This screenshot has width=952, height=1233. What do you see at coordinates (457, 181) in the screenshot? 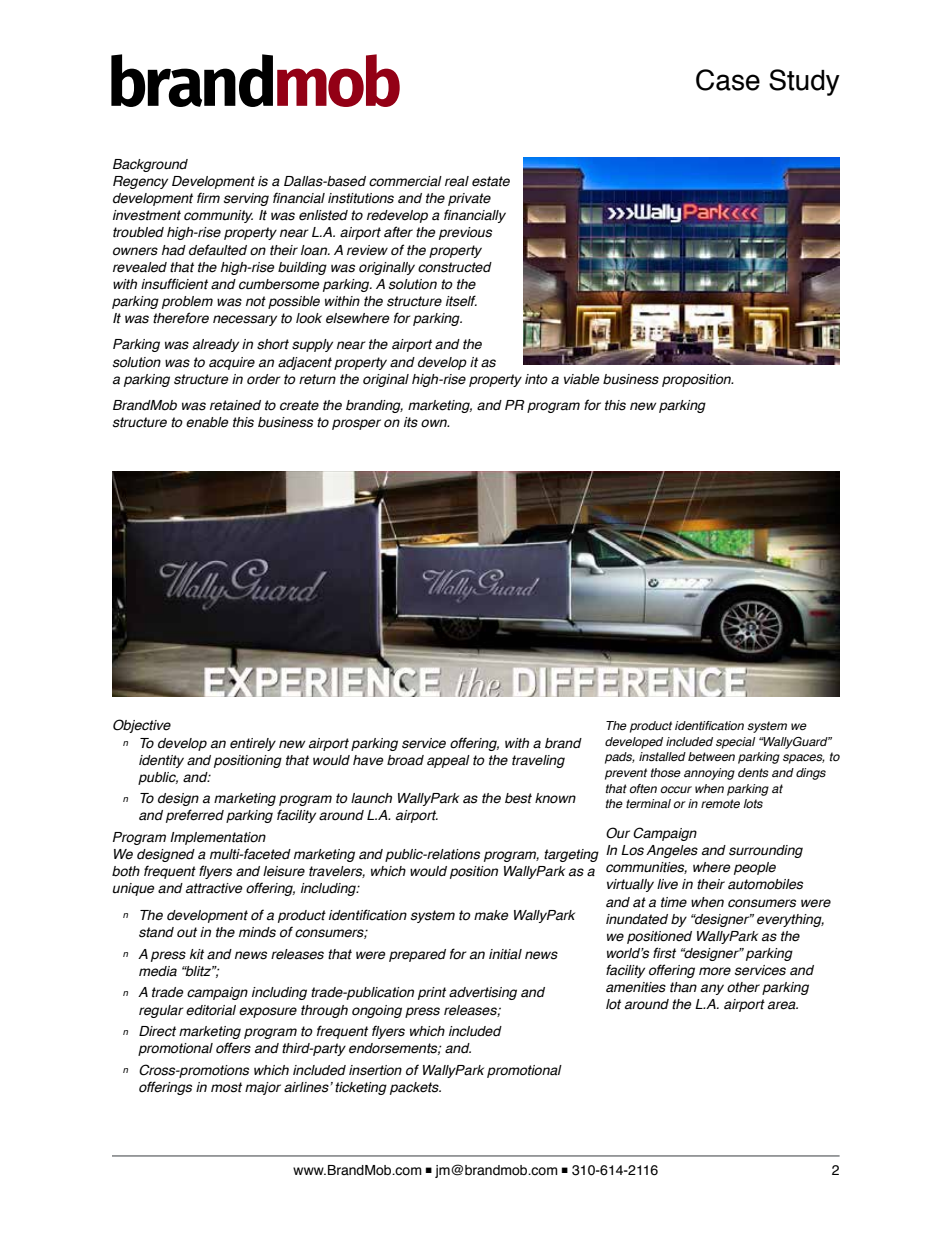
I see `real` at bounding box center [457, 181].
